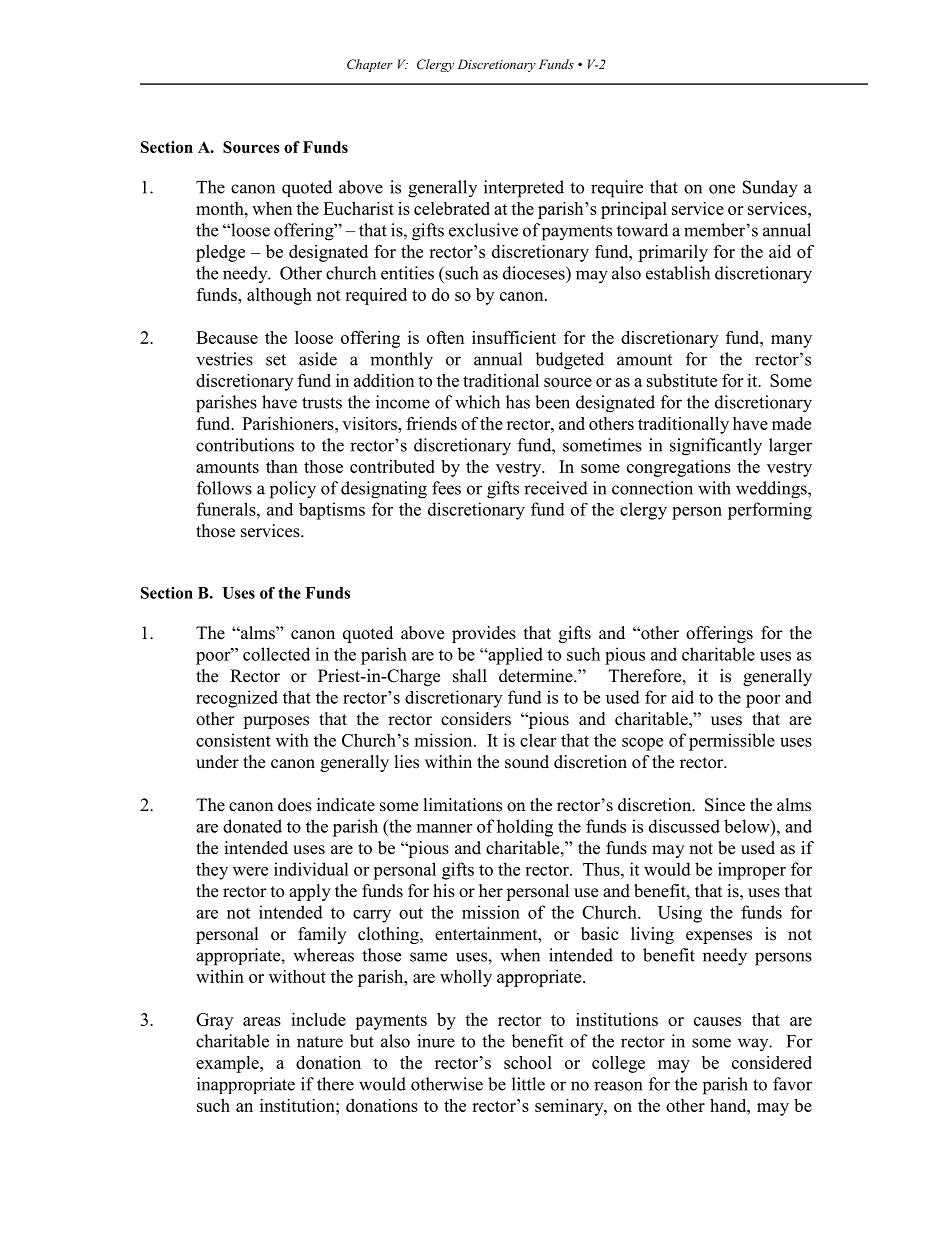 This screenshot has height=1233, width=952. Describe the element at coordinates (770, 511) in the screenshot. I see `performing` at that location.
